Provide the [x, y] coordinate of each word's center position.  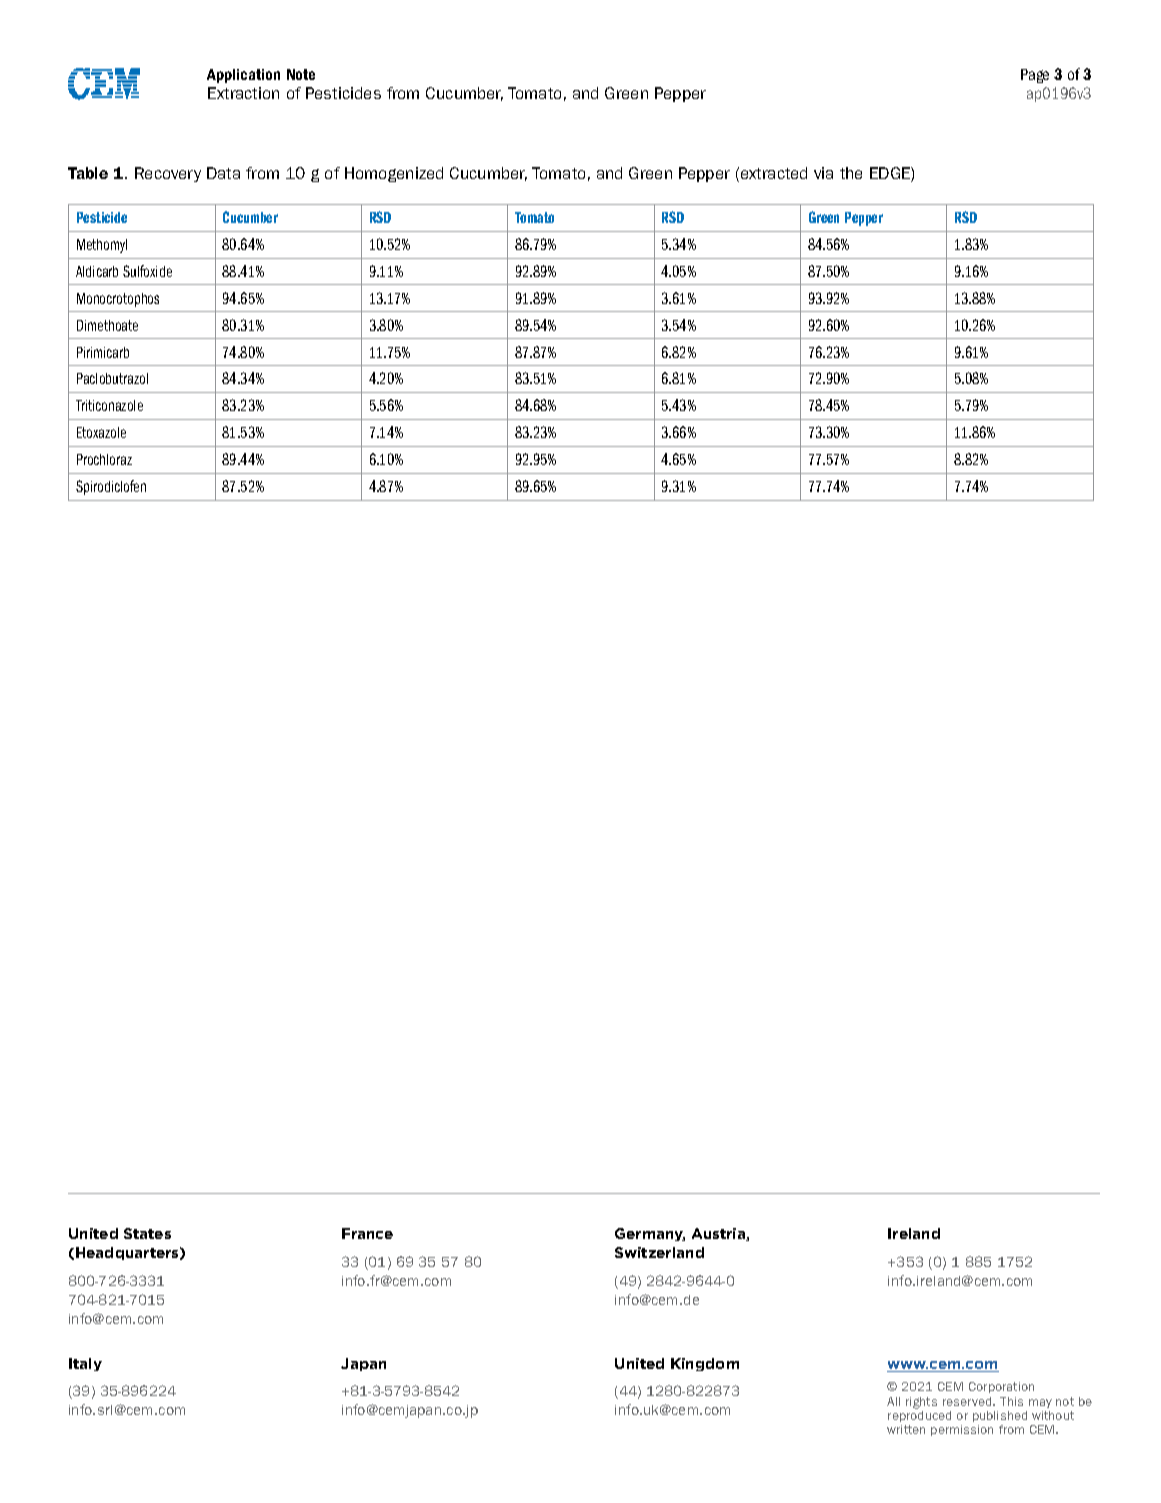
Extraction [243, 93]
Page [1035, 76]
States [147, 1233]
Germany [650, 1234]
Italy [85, 1364]
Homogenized [394, 174]
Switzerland [659, 1252]
